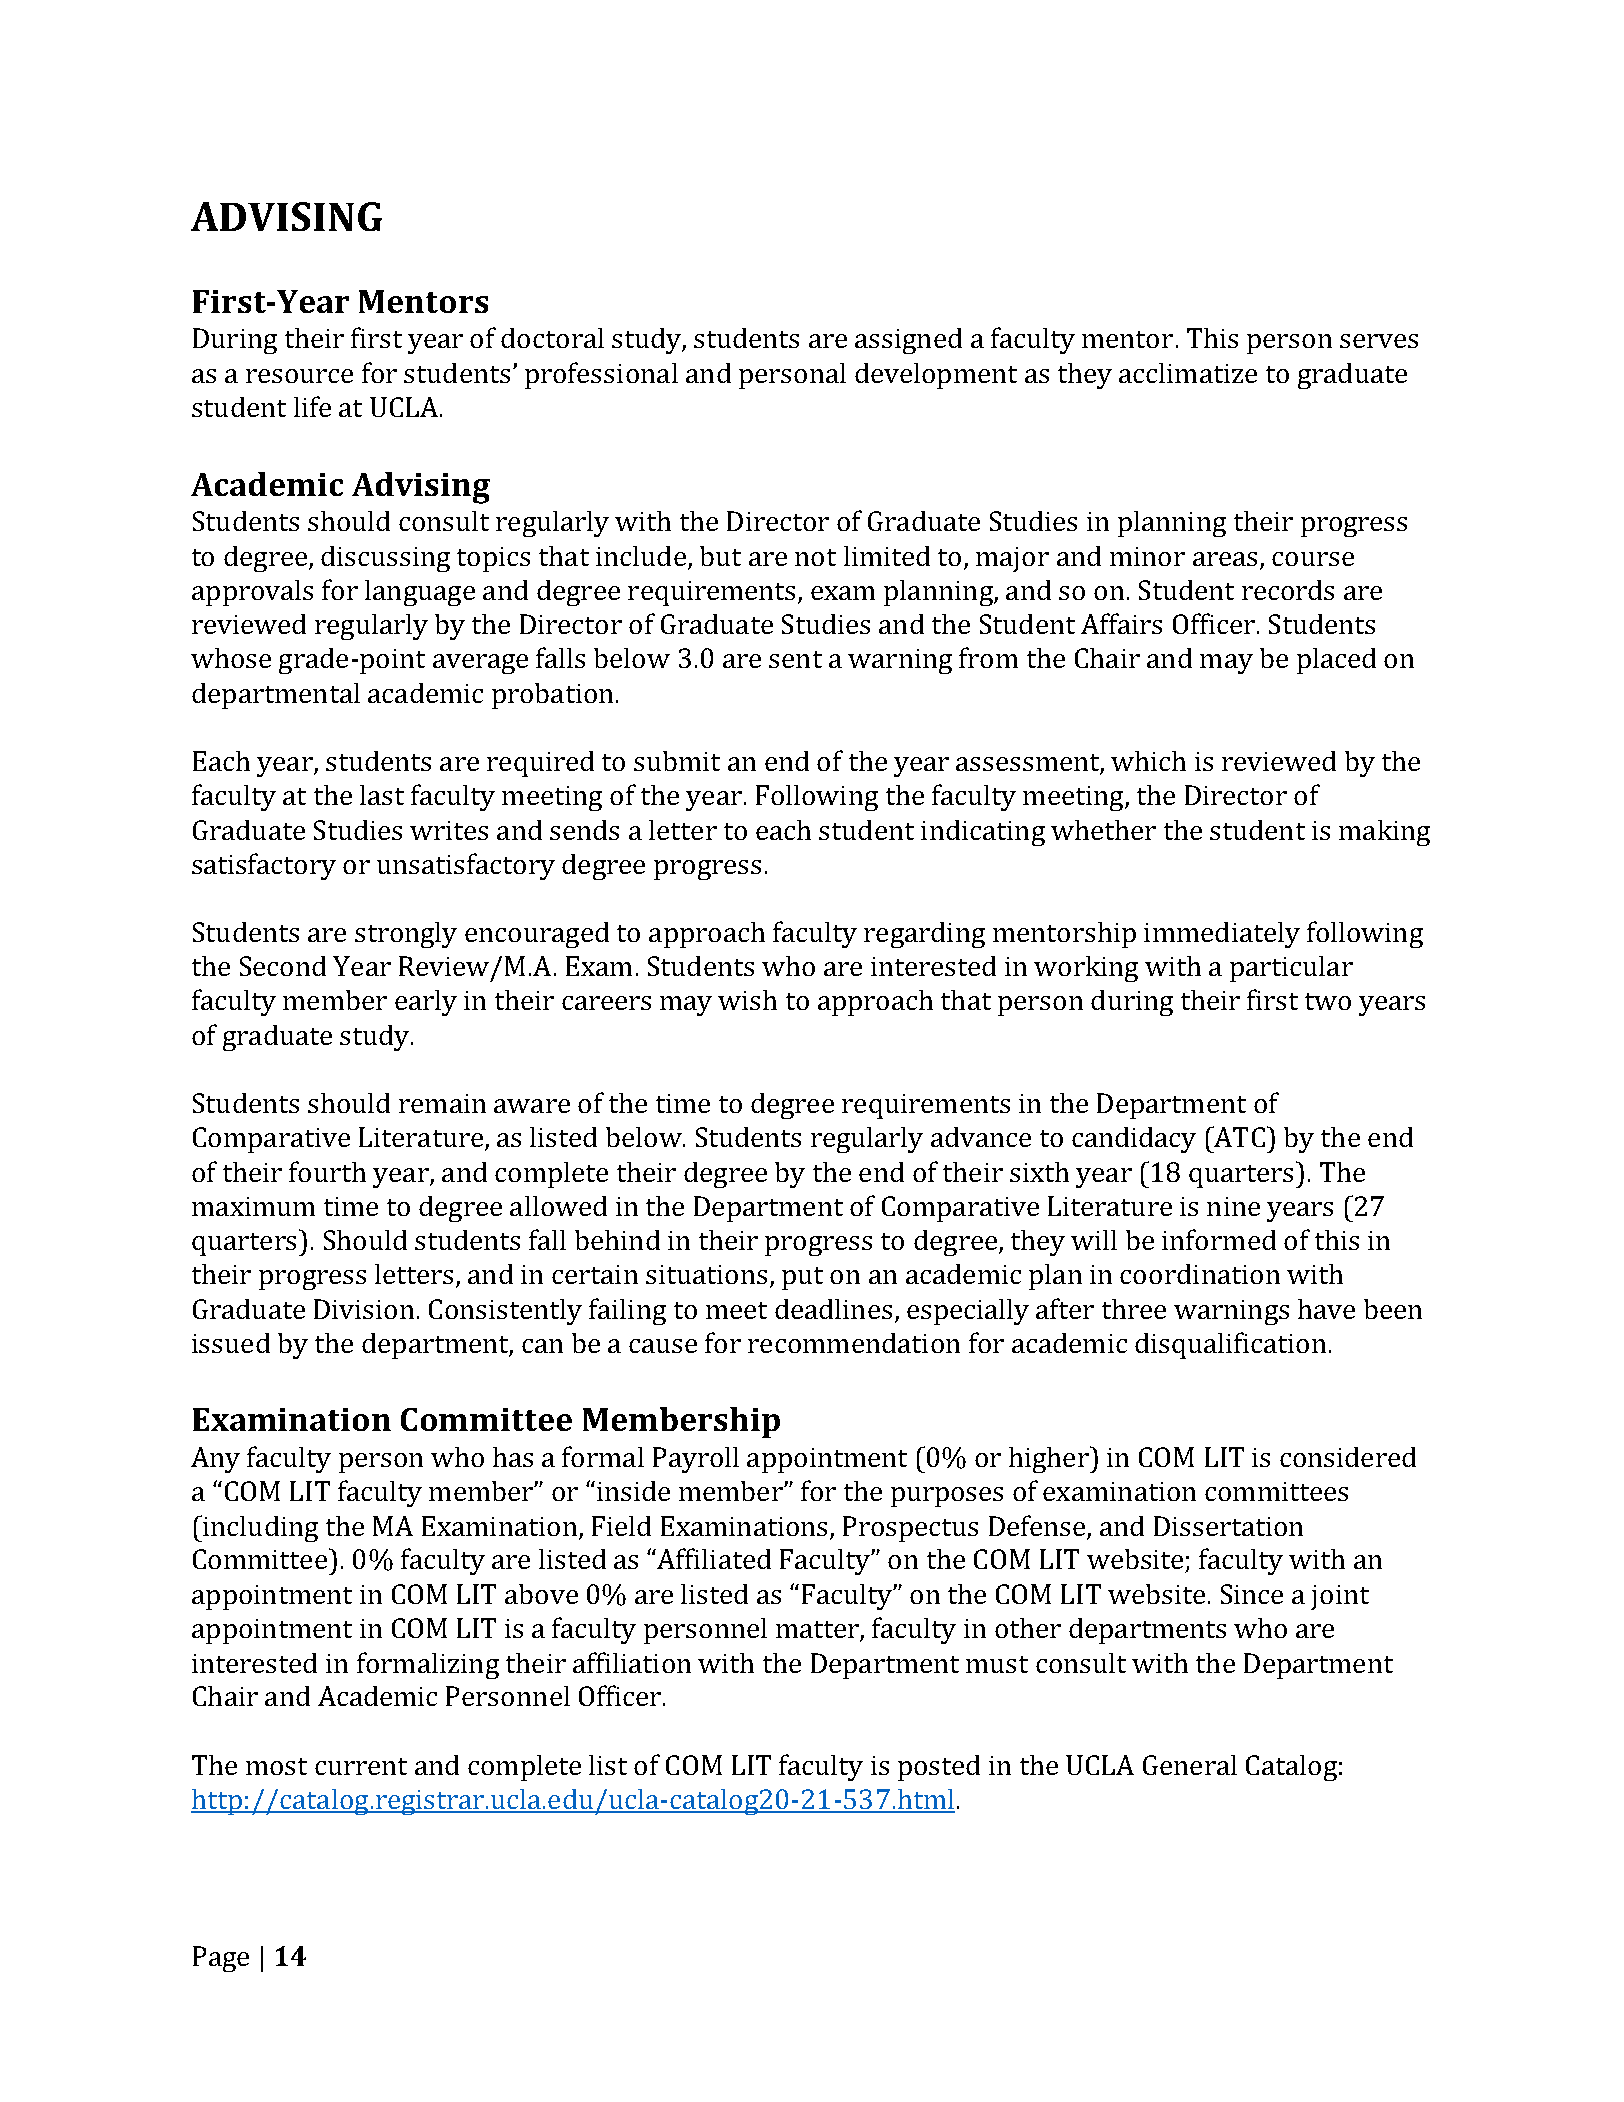 This document has height=2102, width=1624. Describe the element at coordinates (939, 1768) in the document. I see `posted` at that location.
